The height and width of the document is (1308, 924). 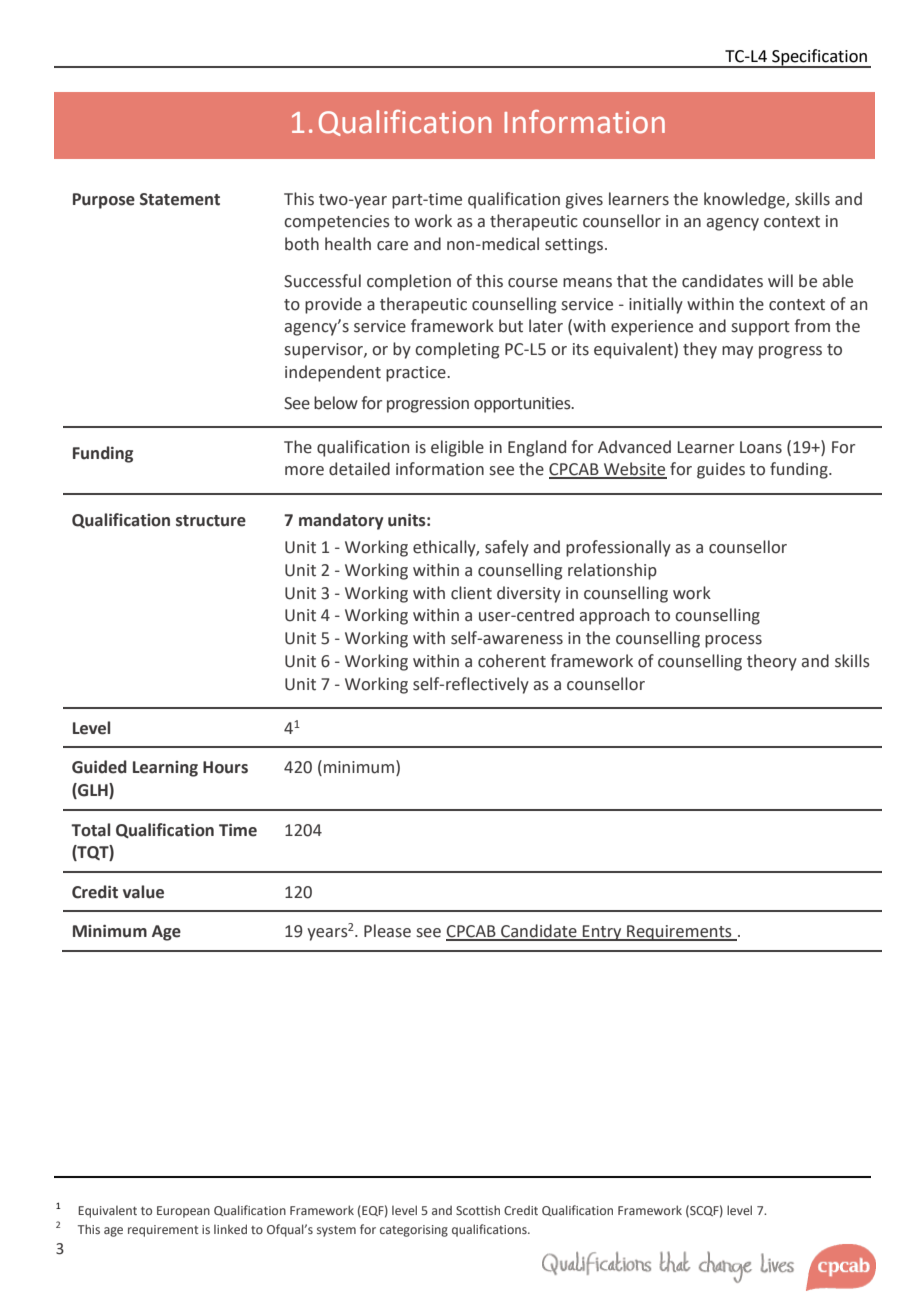 I want to click on Specification, so click(x=819, y=58).
